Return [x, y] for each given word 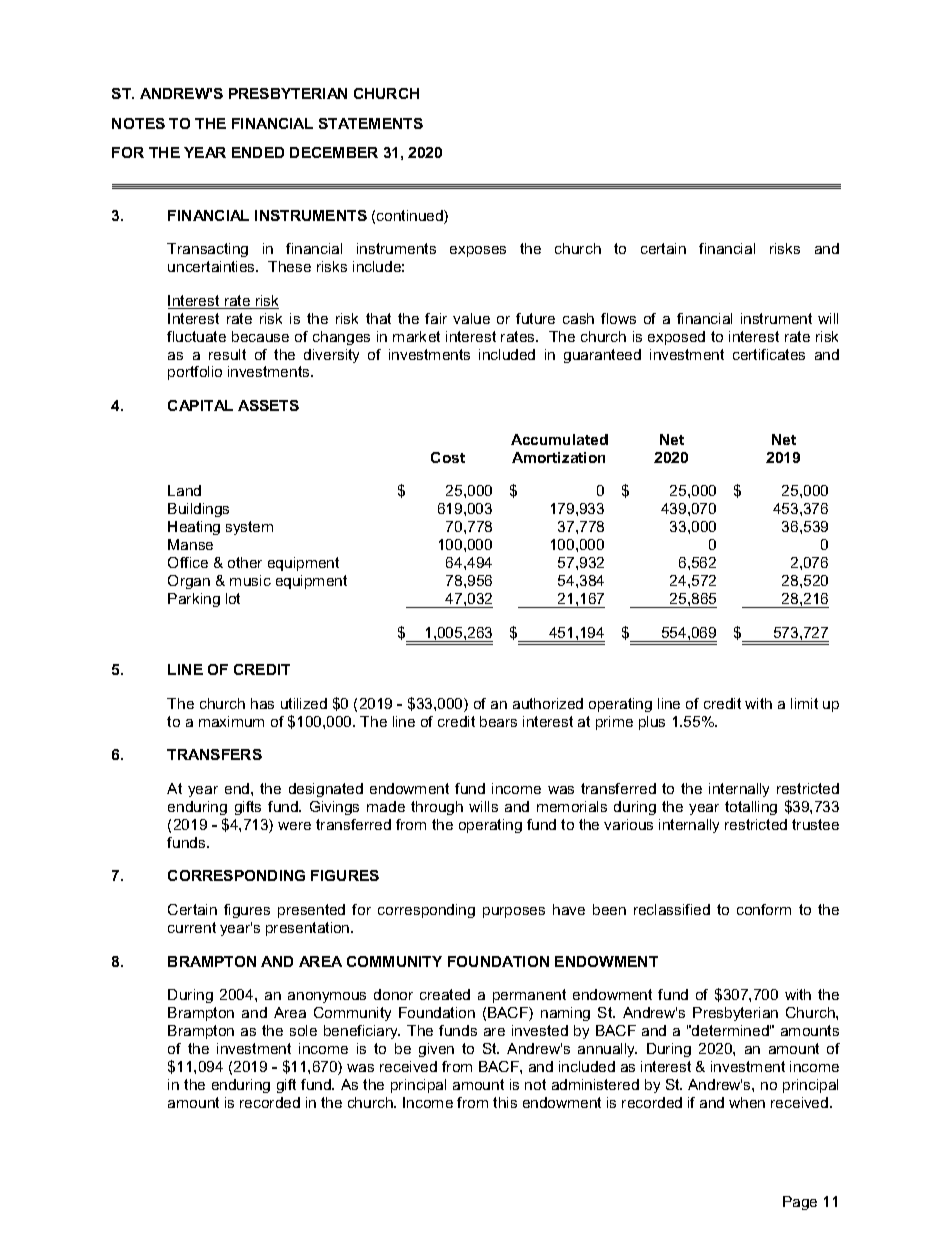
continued [411, 217]
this [505, 1102]
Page [800, 1203]
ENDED [258, 152]
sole [303, 1030]
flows [618, 318]
